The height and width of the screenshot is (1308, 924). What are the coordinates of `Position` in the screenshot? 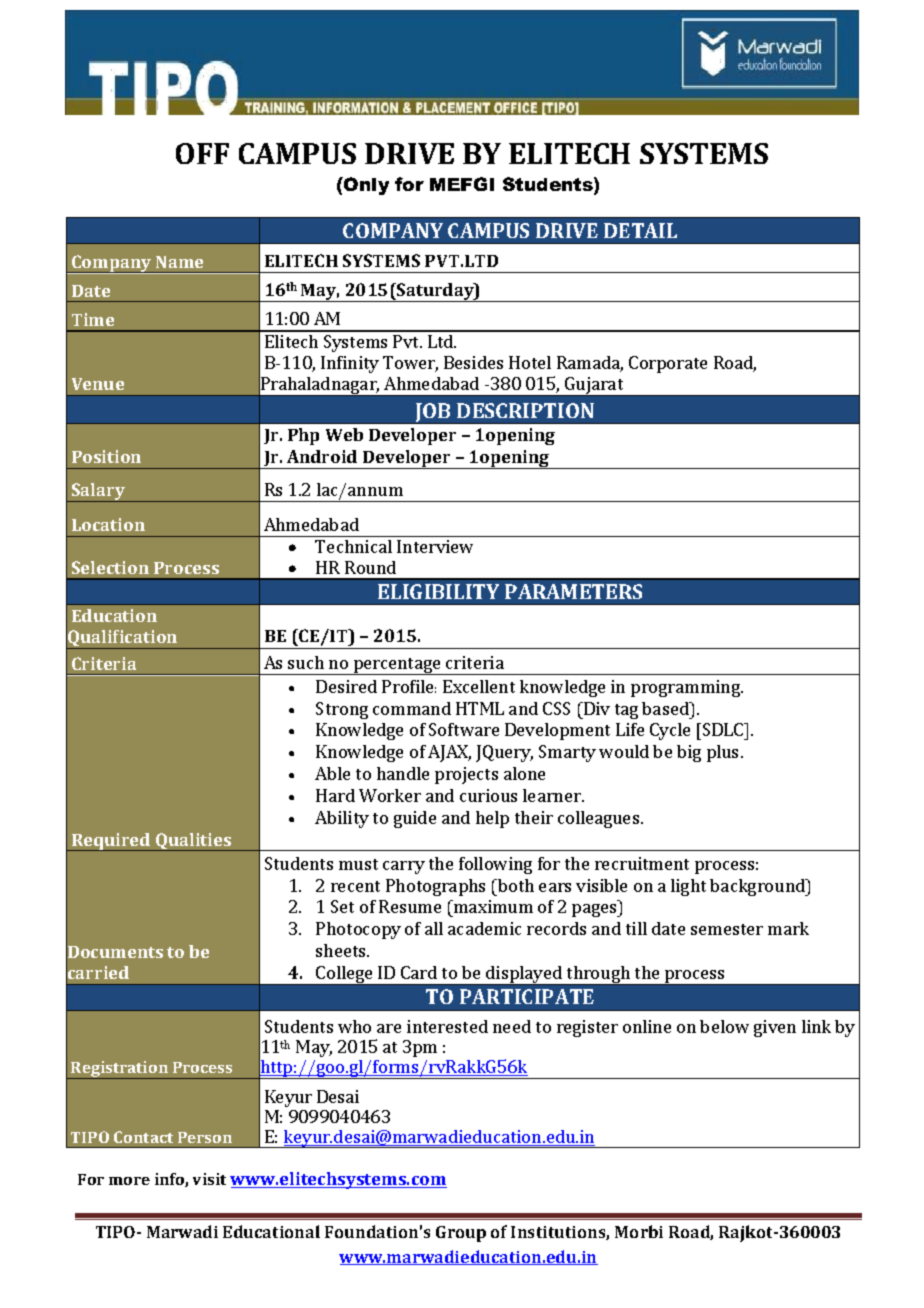 It's located at (106, 456).
